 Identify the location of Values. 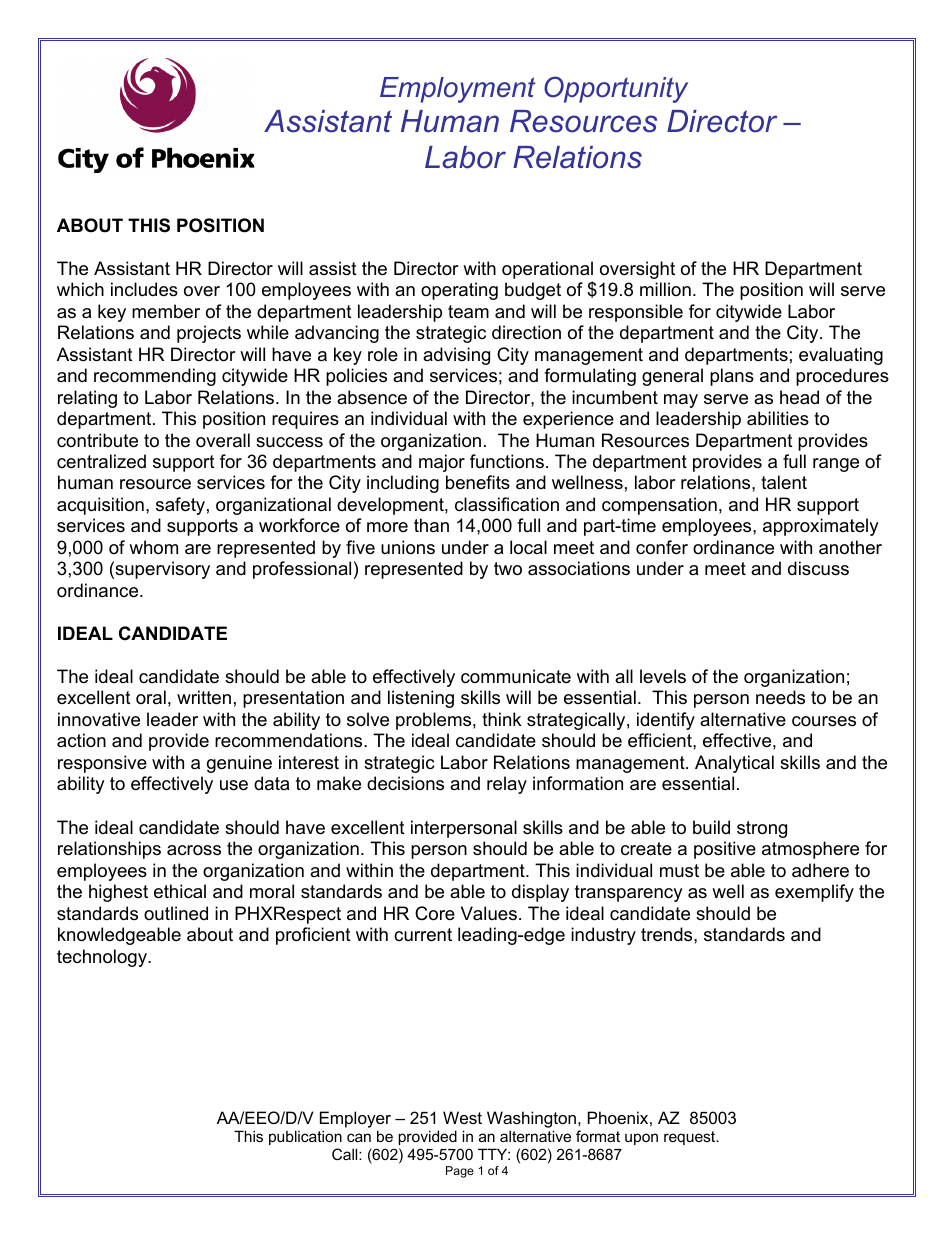
(489, 913).
